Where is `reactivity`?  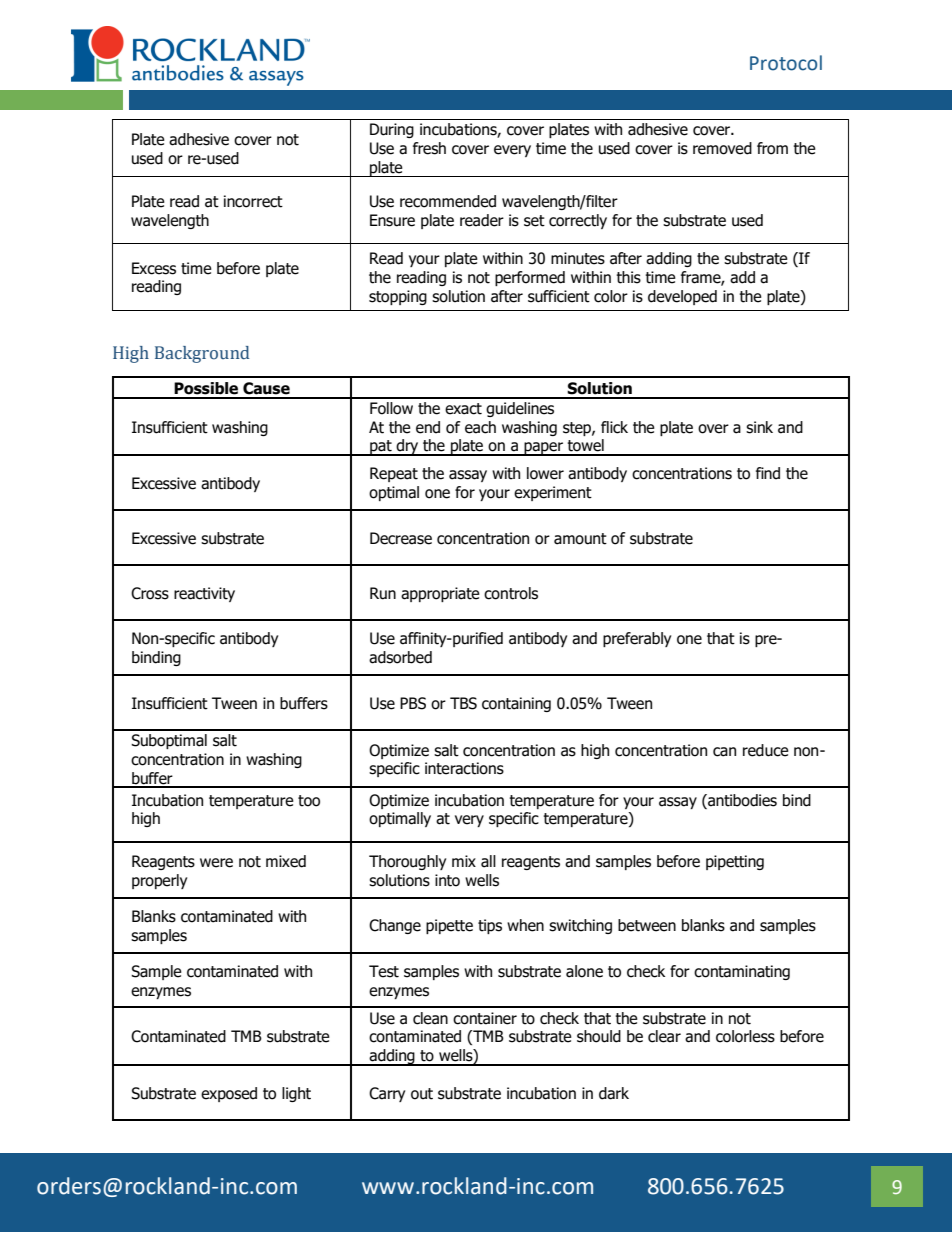 reactivity is located at coordinates (204, 594).
